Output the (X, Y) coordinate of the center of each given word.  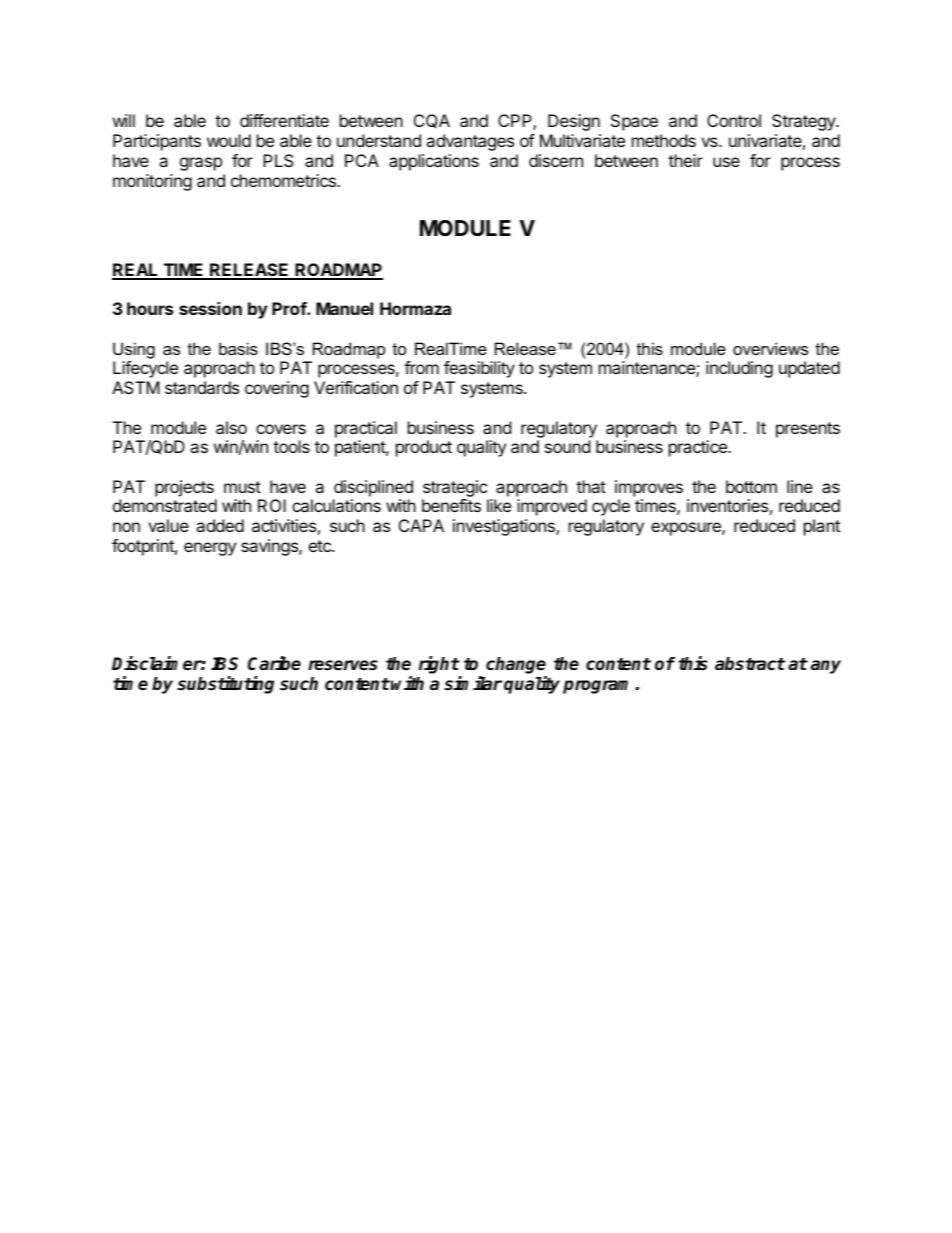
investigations (505, 527)
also (231, 427)
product (424, 448)
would (229, 140)
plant (822, 527)
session (210, 308)
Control (734, 120)
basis (238, 348)
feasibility (479, 369)
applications (434, 162)
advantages (470, 142)
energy (210, 549)
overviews (770, 348)
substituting (225, 685)
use (726, 162)
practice (699, 448)
